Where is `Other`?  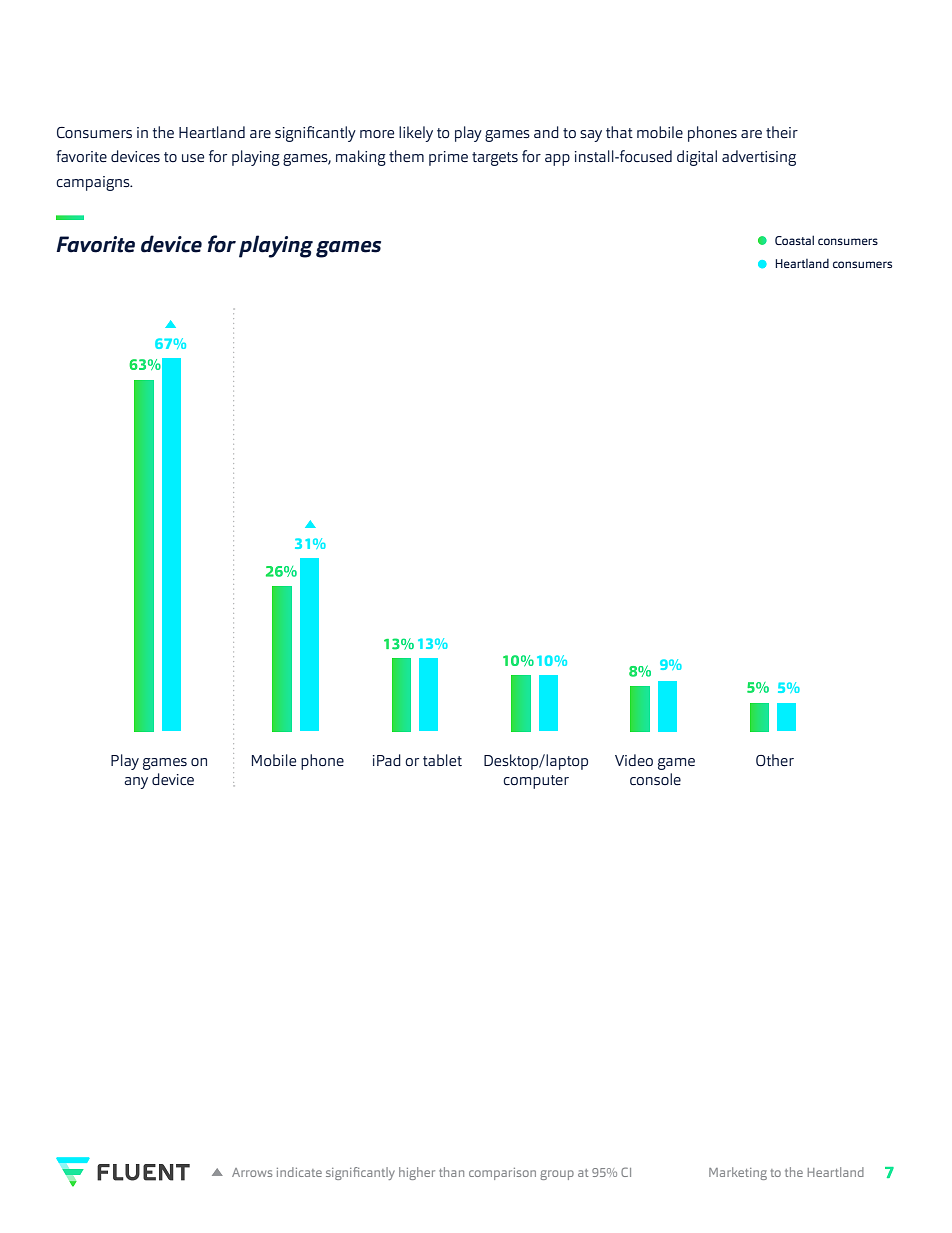 Other is located at coordinates (775, 760).
